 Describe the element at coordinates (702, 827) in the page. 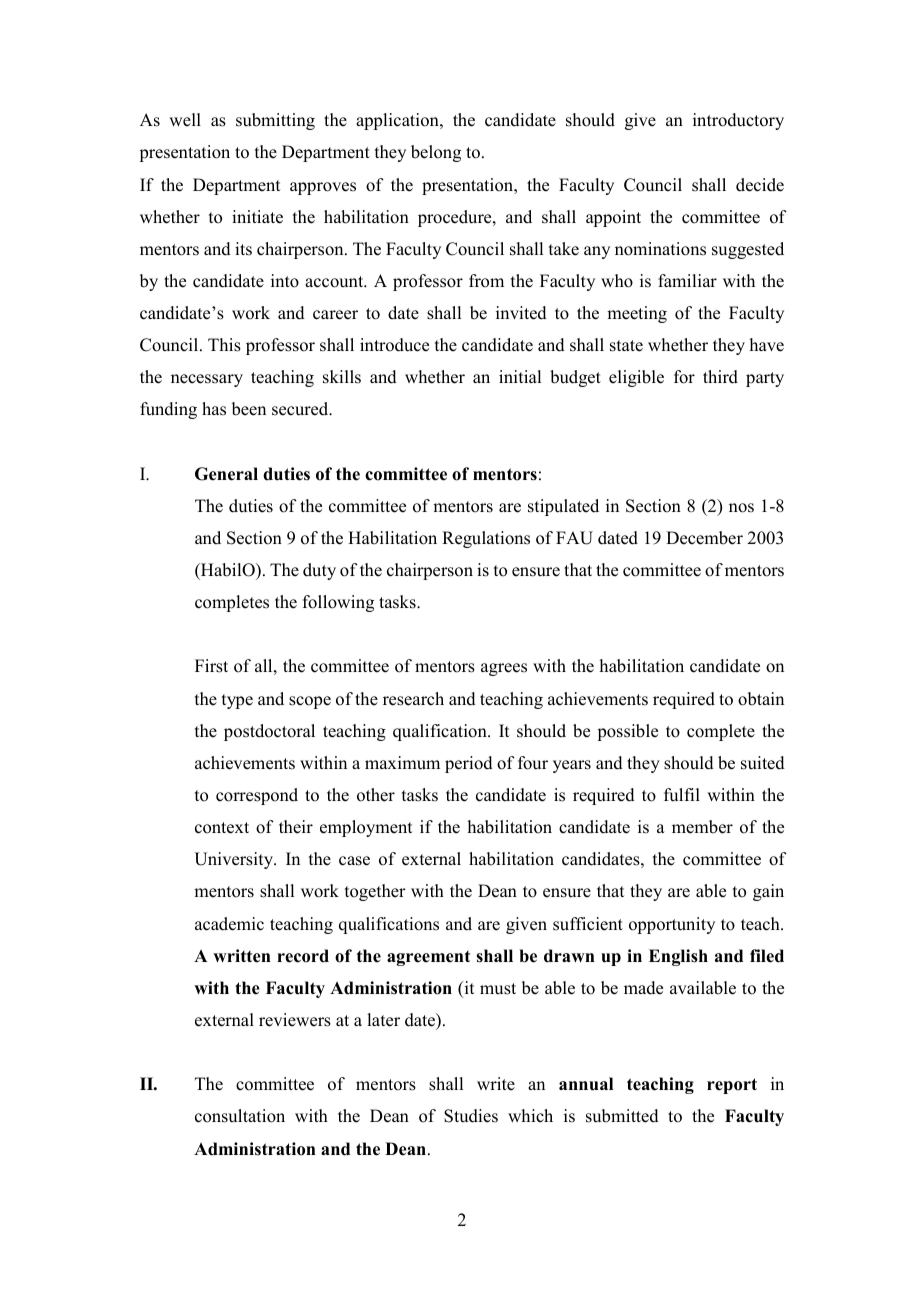

I see `member` at that location.
